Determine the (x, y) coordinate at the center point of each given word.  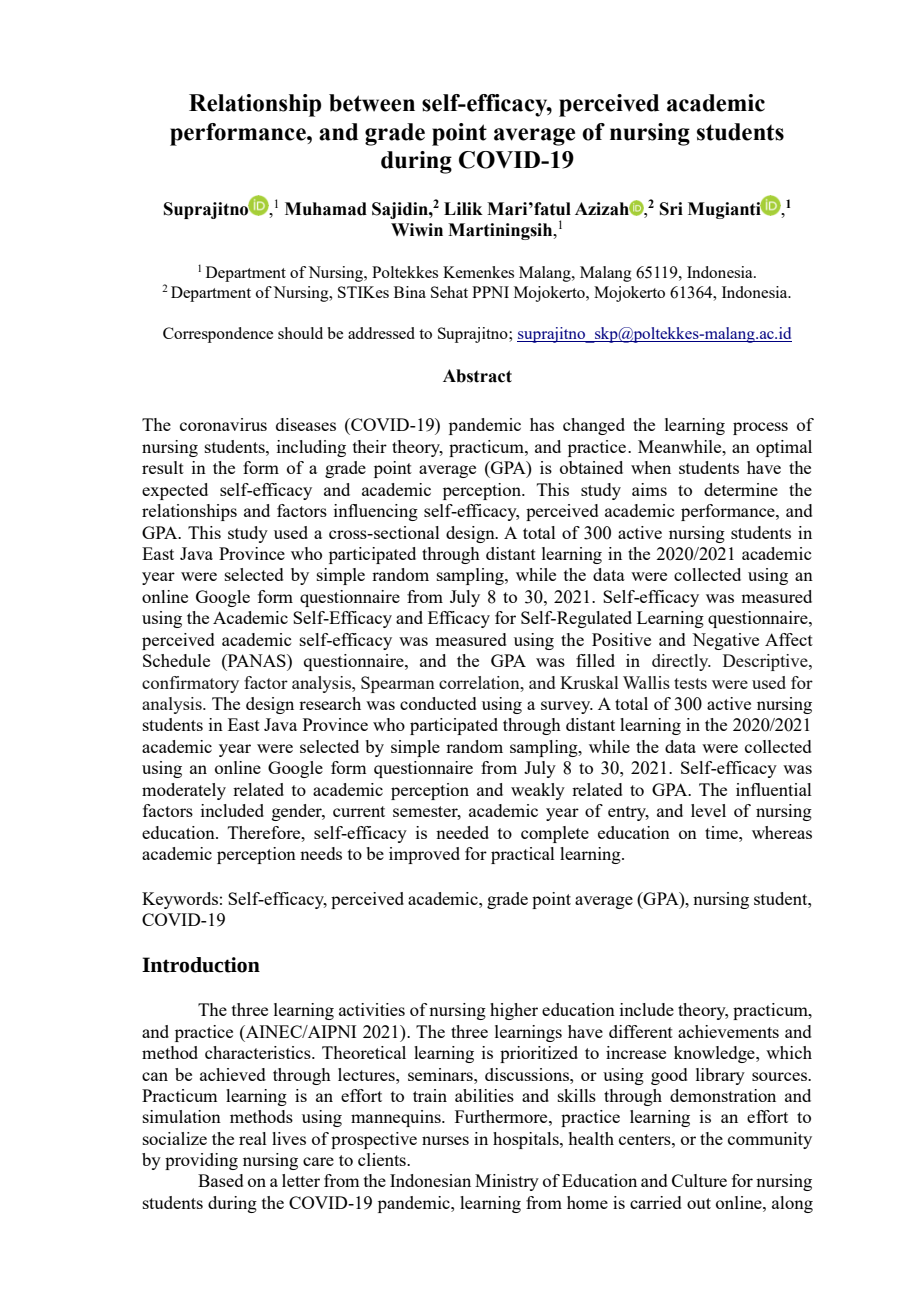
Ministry (507, 1182)
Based (221, 1180)
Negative (725, 641)
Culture (699, 1180)
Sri (671, 209)
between (372, 103)
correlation (480, 682)
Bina (410, 292)
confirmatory (190, 684)
